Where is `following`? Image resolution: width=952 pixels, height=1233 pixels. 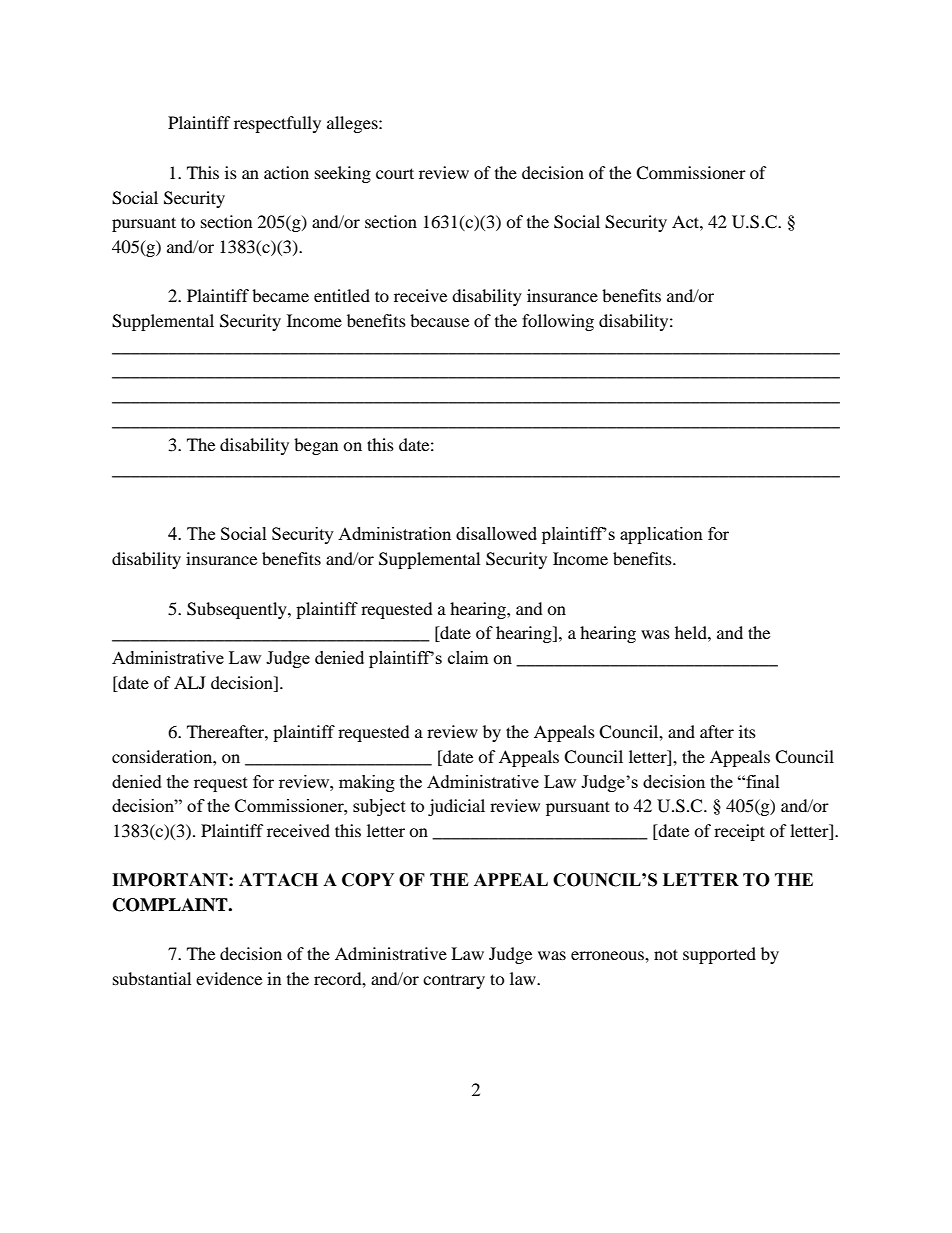 following is located at coordinates (558, 322).
